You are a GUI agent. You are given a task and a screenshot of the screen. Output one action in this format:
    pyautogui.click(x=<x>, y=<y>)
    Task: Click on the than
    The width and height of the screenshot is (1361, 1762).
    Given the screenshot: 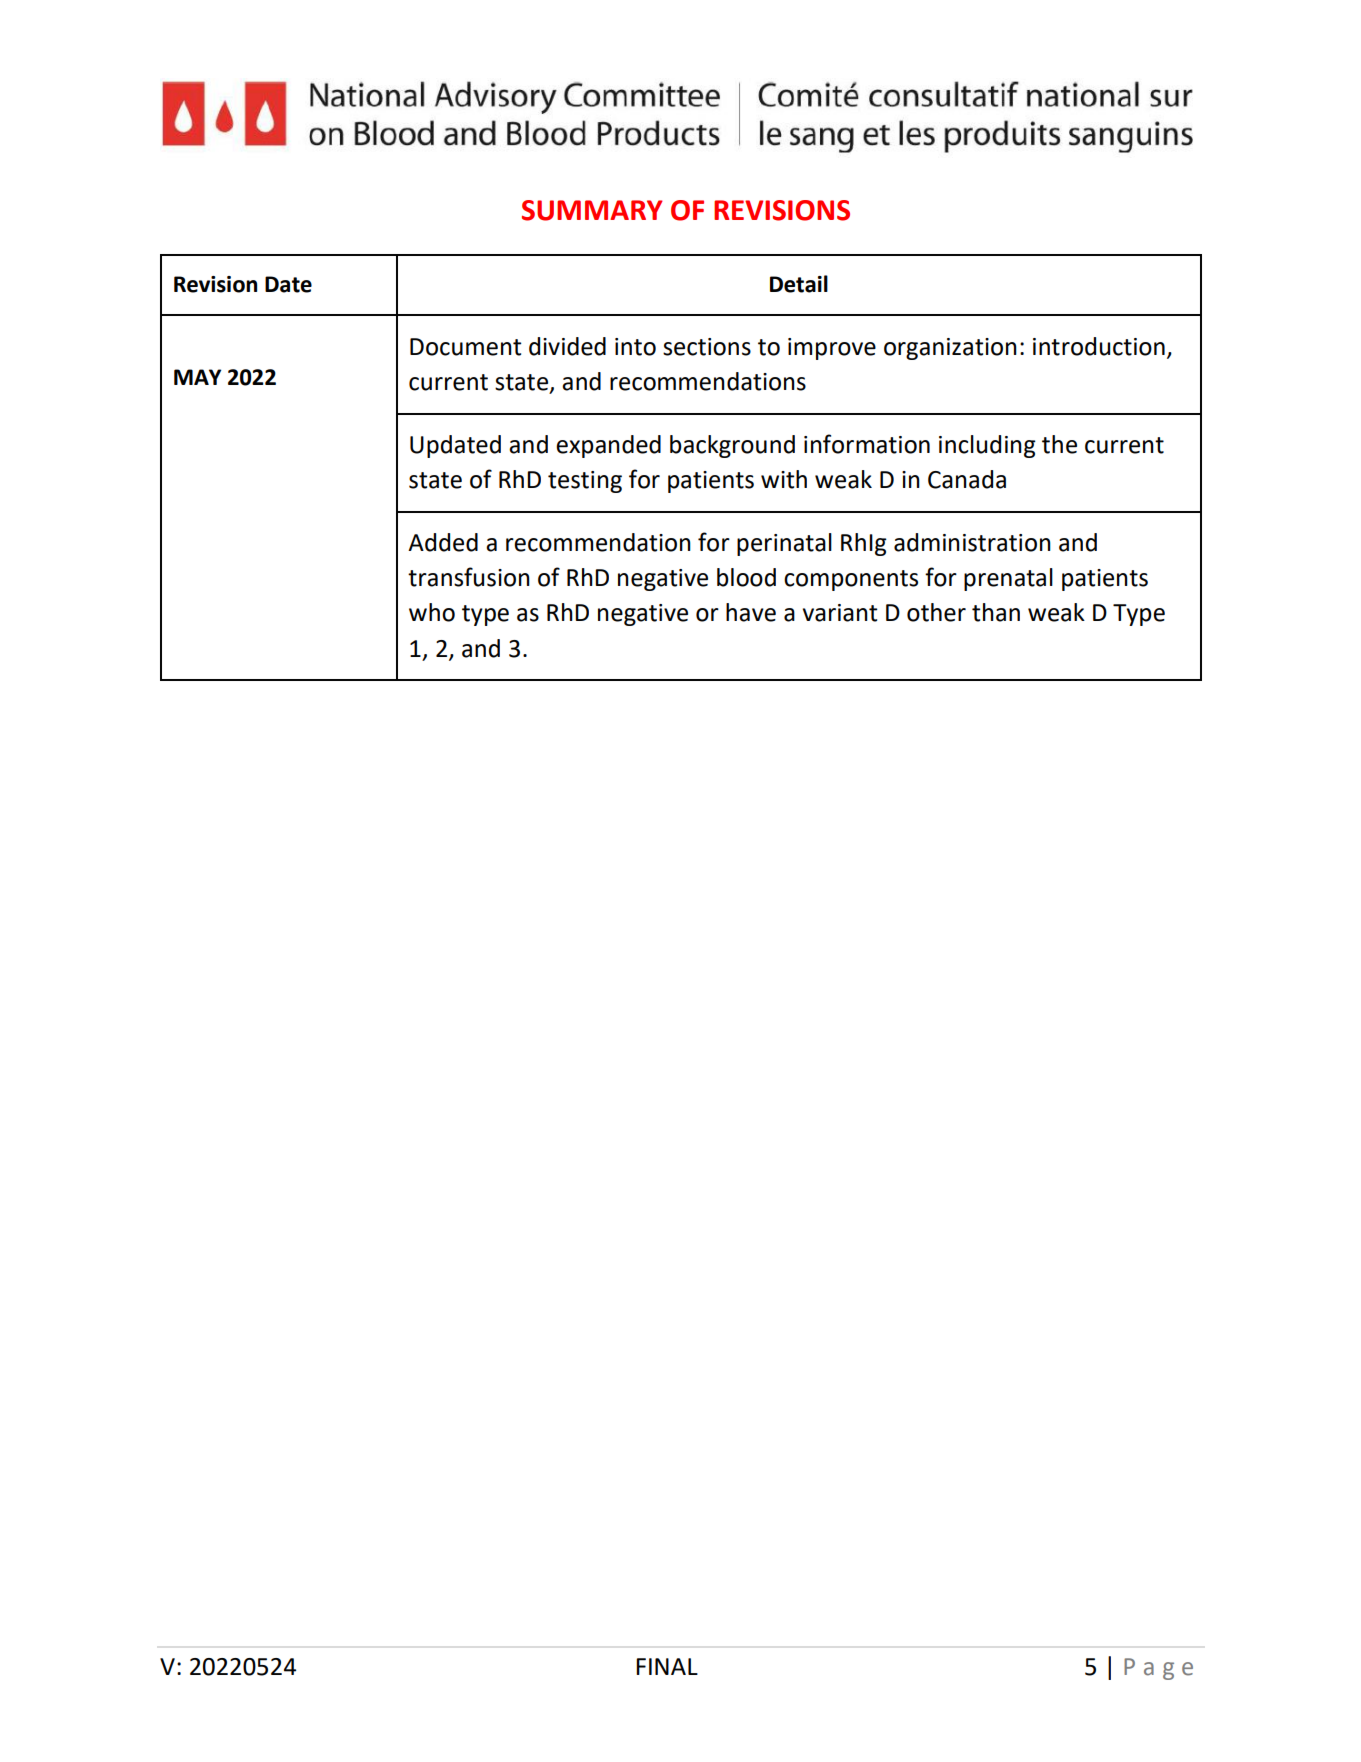 What is the action you would take?
    pyautogui.click(x=996, y=612)
